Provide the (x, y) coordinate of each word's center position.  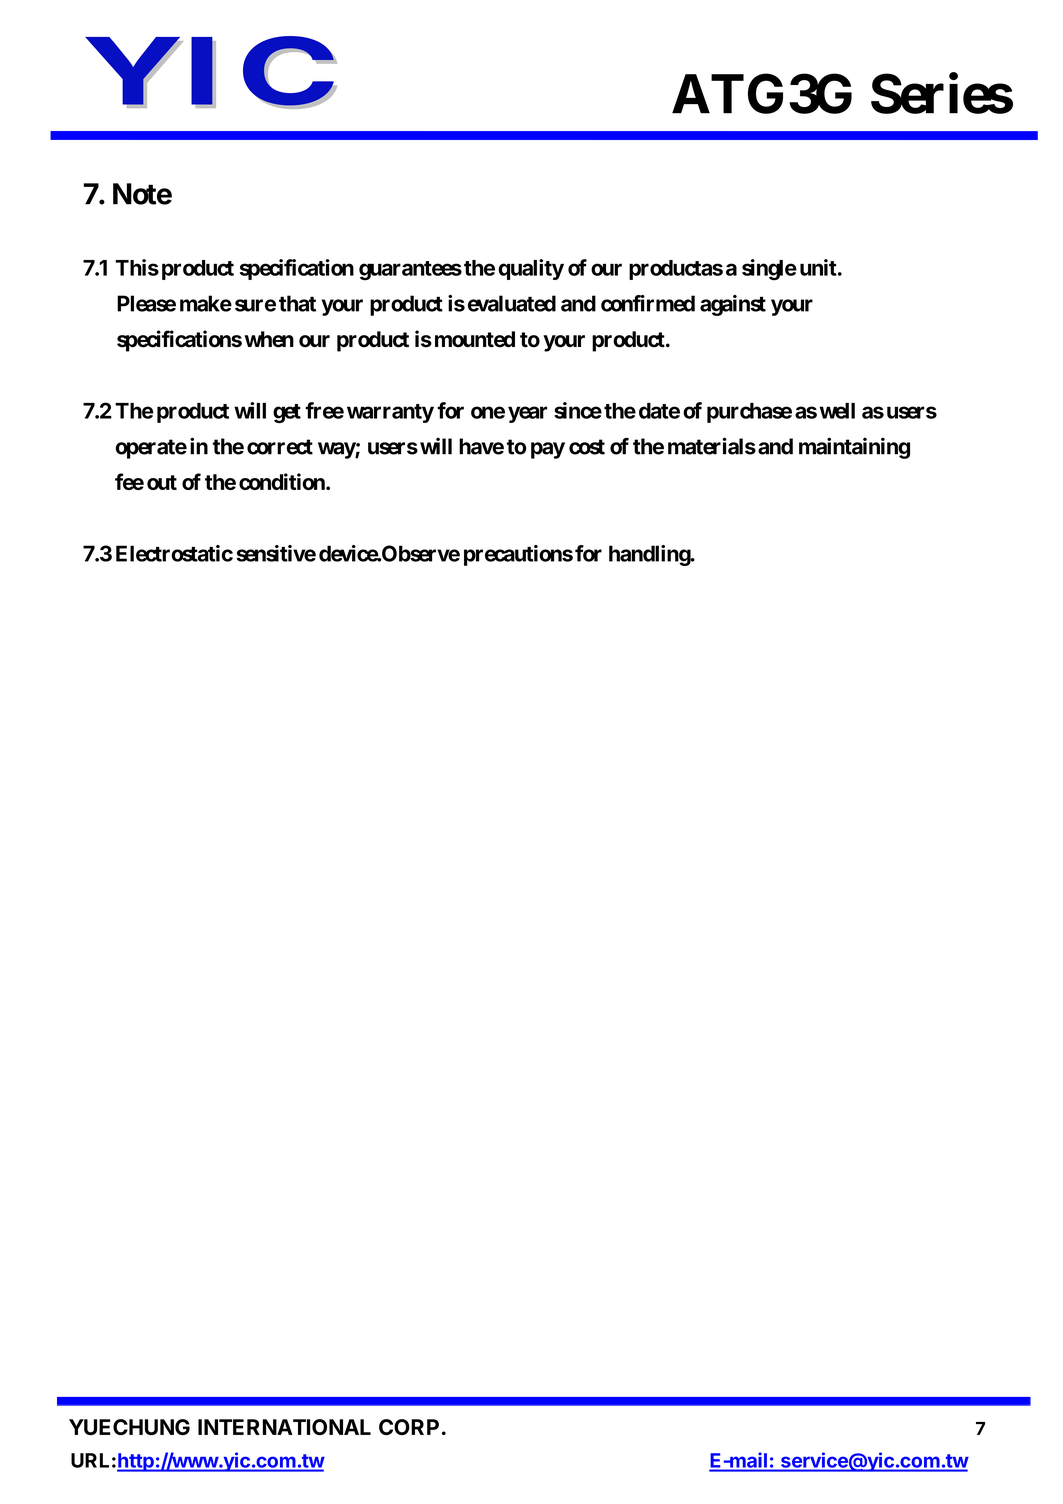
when (269, 339)
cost (587, 447)
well (837, 411)
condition (283, 481)
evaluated (512, 303)
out (162, 482)
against (733, 305)
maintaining (854, 448)
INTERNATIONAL (284, 1427)
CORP (409, 1427)
